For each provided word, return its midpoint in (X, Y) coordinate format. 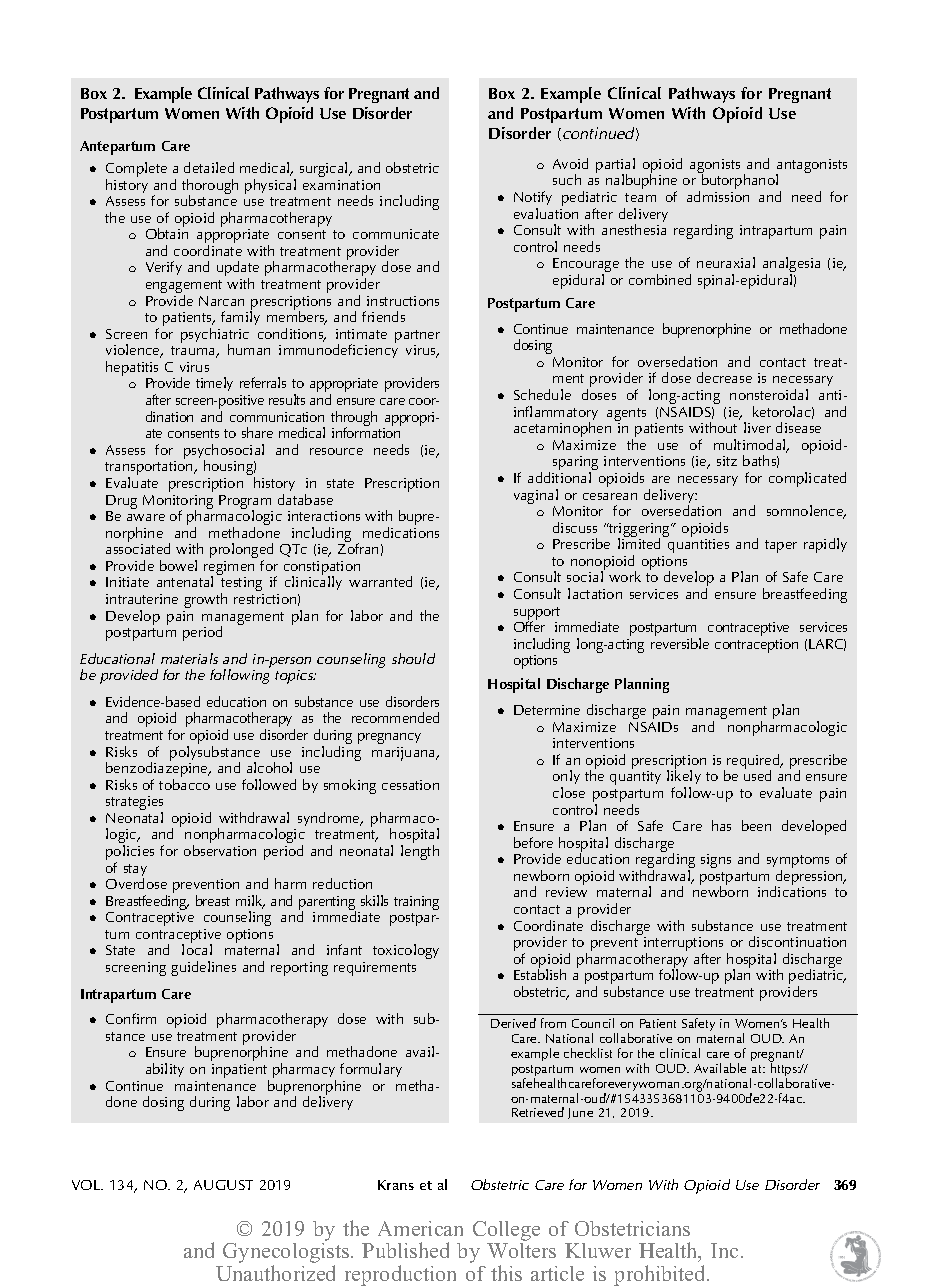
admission (718, 196)
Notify (533, 200)
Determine (547, 710)
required (754, 763)
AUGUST (223, 1185)
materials (189, 658)
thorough (210, 187)
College (506, 1232)
